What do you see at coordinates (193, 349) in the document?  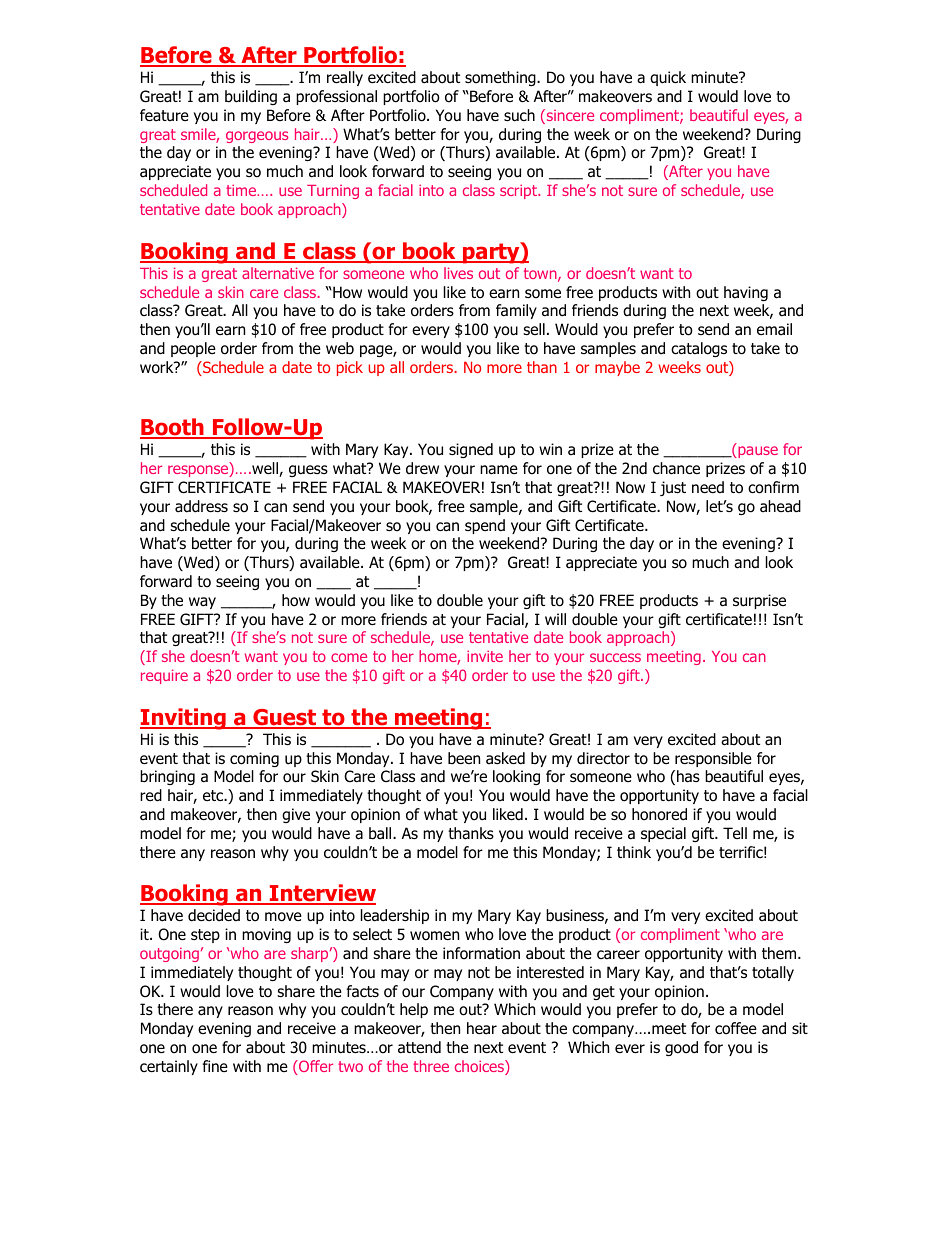 I see `people` at bounding box center [193, 349].
